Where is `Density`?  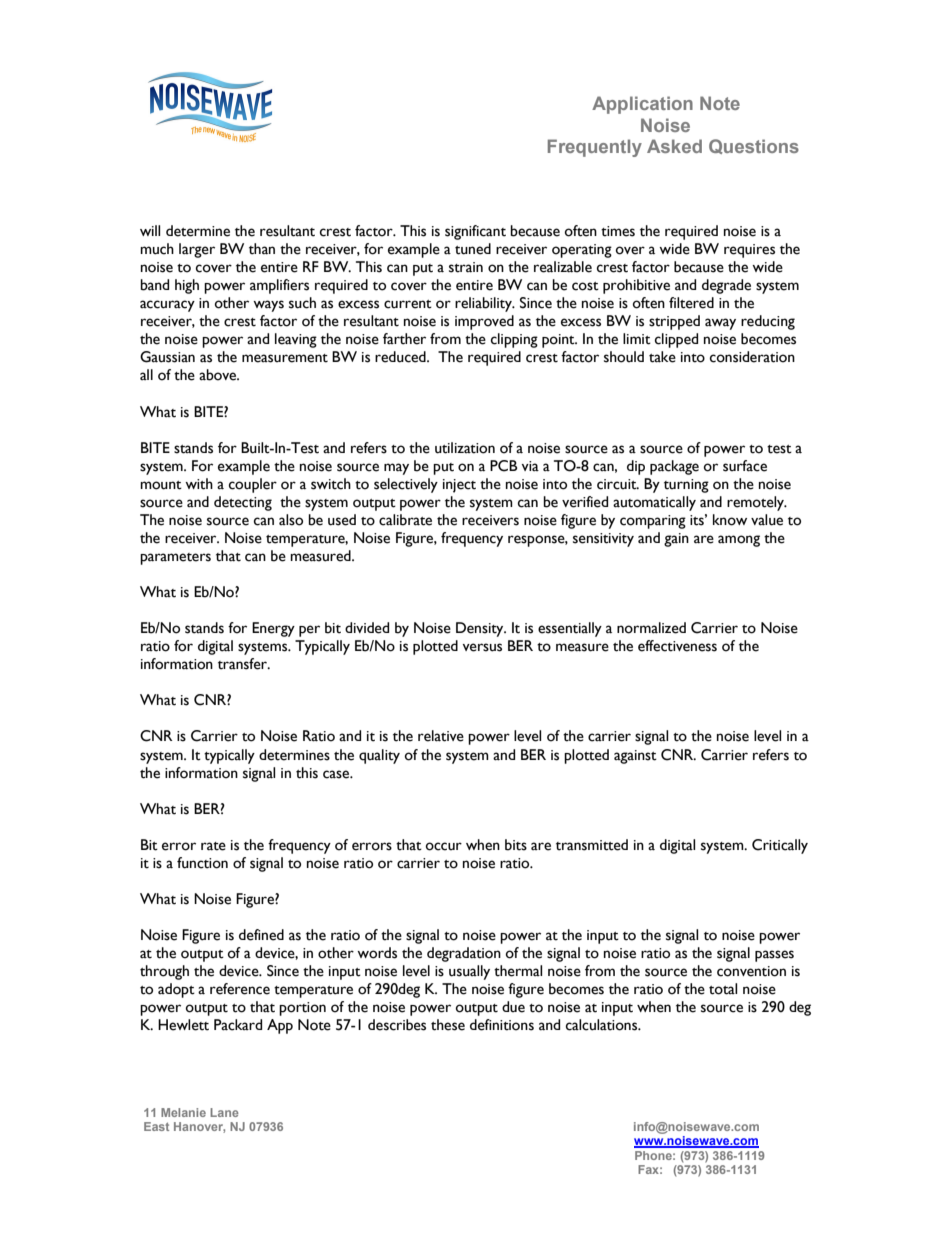 Density is located at coordinates (481, 629).
